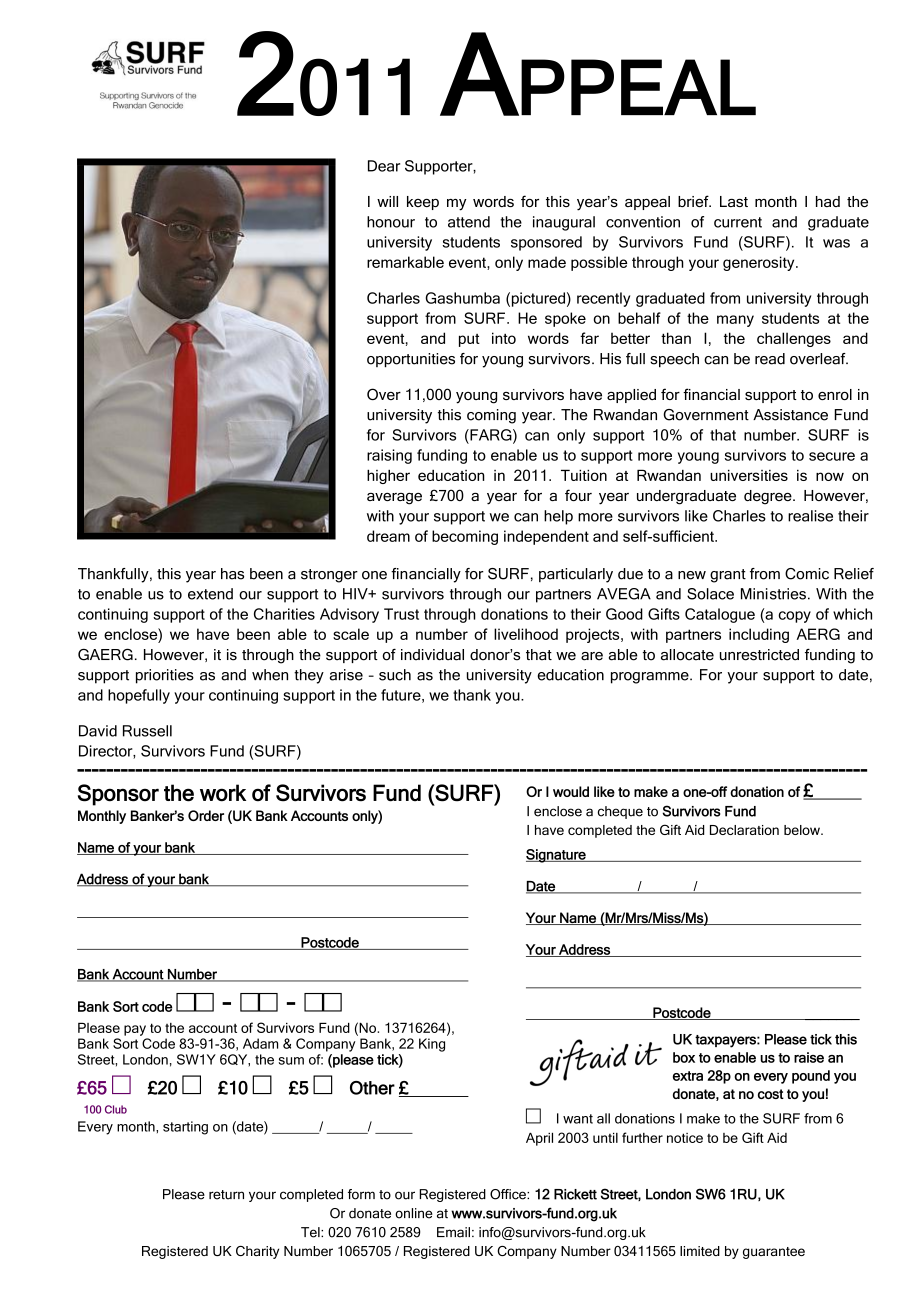  What do you see at coordinates (546, 537) in the screenshot?
I see `independent` at bounding box center [546, 537].
